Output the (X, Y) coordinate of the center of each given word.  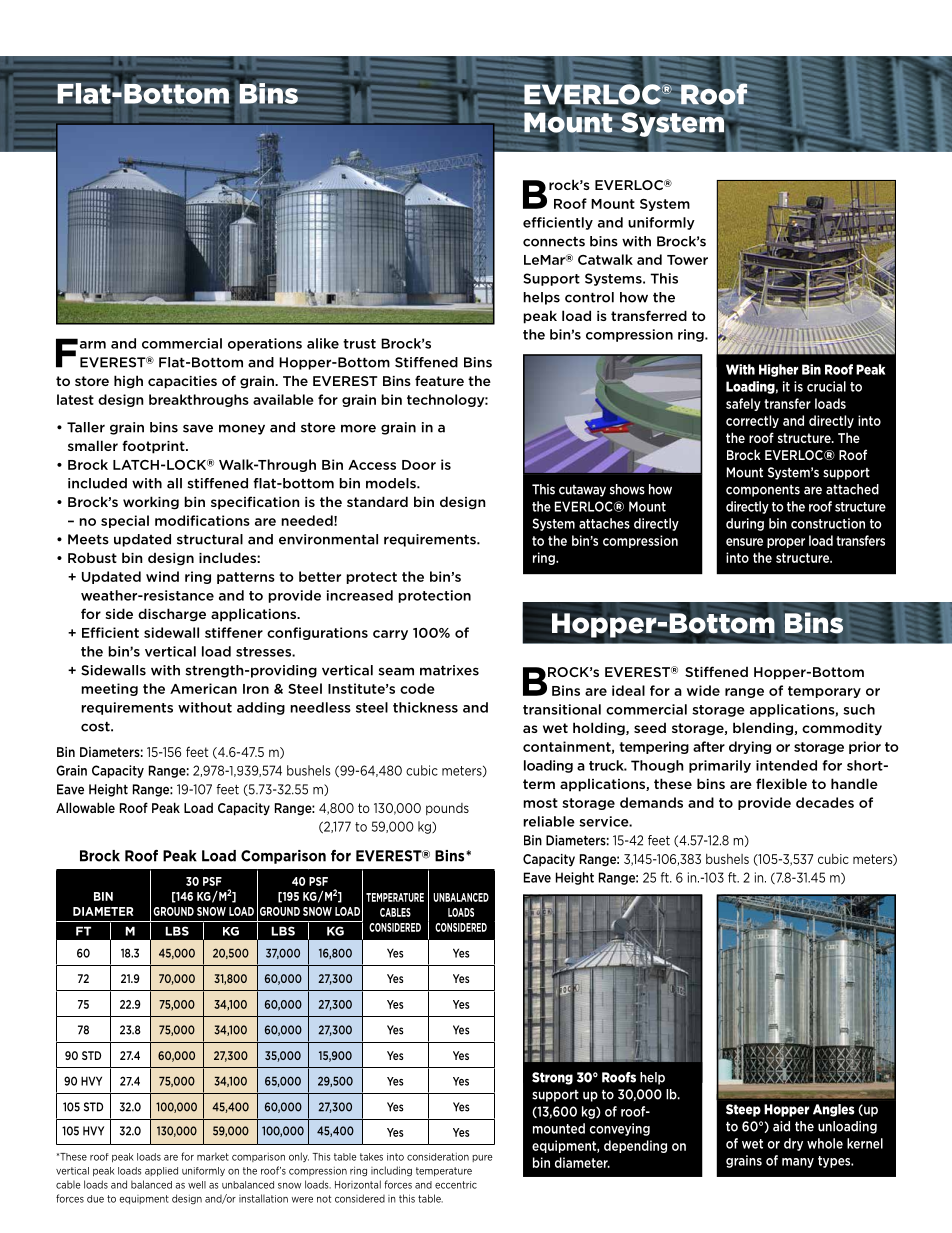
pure (482, 1158)
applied (161, 1171)
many (798, 1163)
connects (554, 242)
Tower (687, 260)
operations (265, 344)
